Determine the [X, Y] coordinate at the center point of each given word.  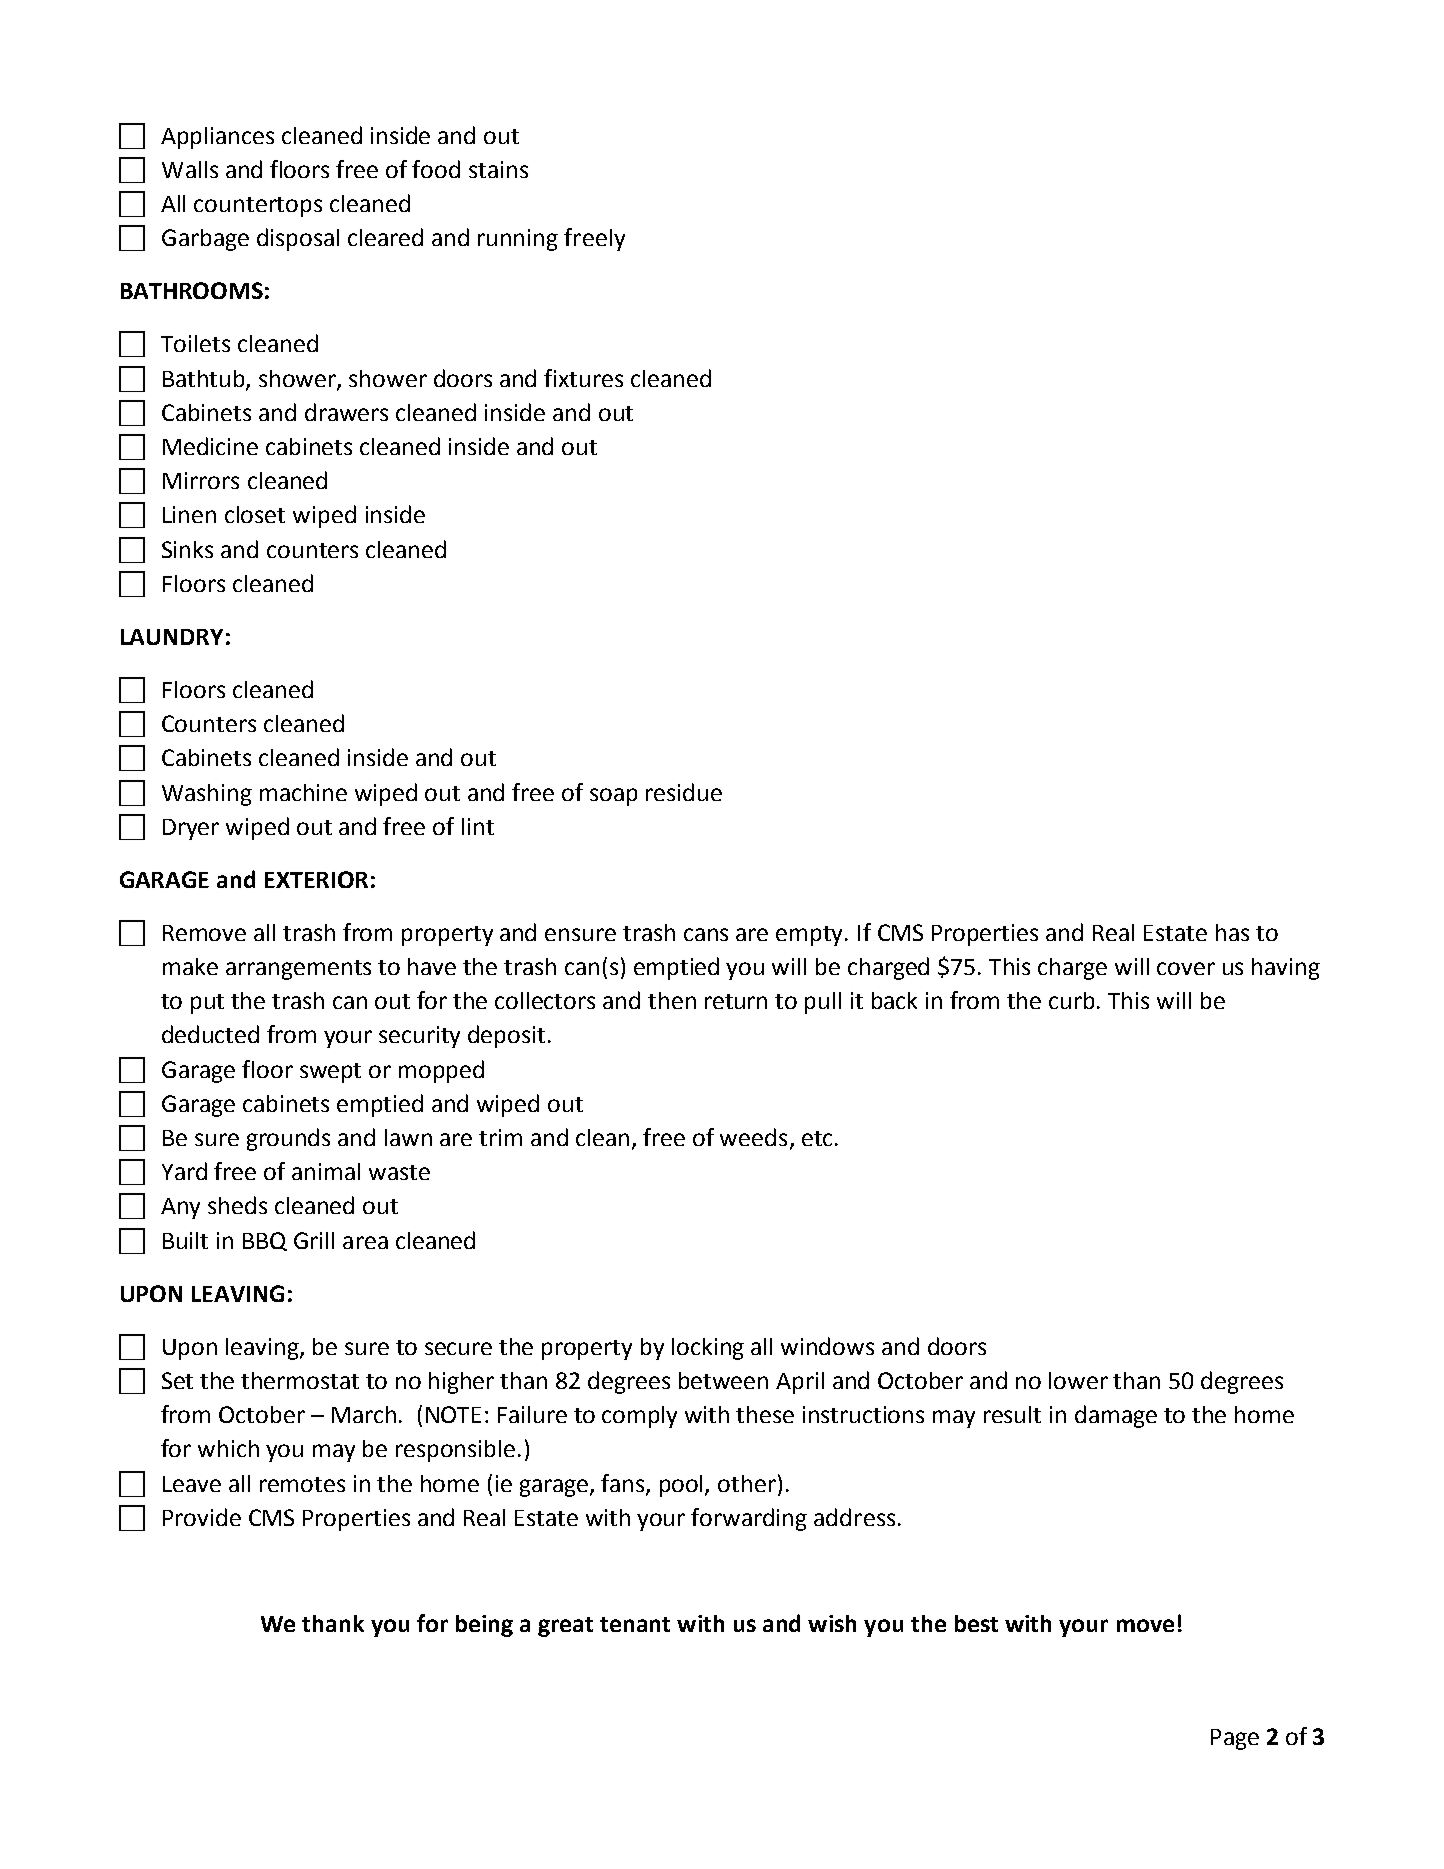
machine [303, 792]
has [1232, 932]
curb [1071, 1000]
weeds [753, 1137]
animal [326, 1171]
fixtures [583, 378]
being [484, 1626]
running [518, 240]
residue [684, 792]
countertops [258, 207]
